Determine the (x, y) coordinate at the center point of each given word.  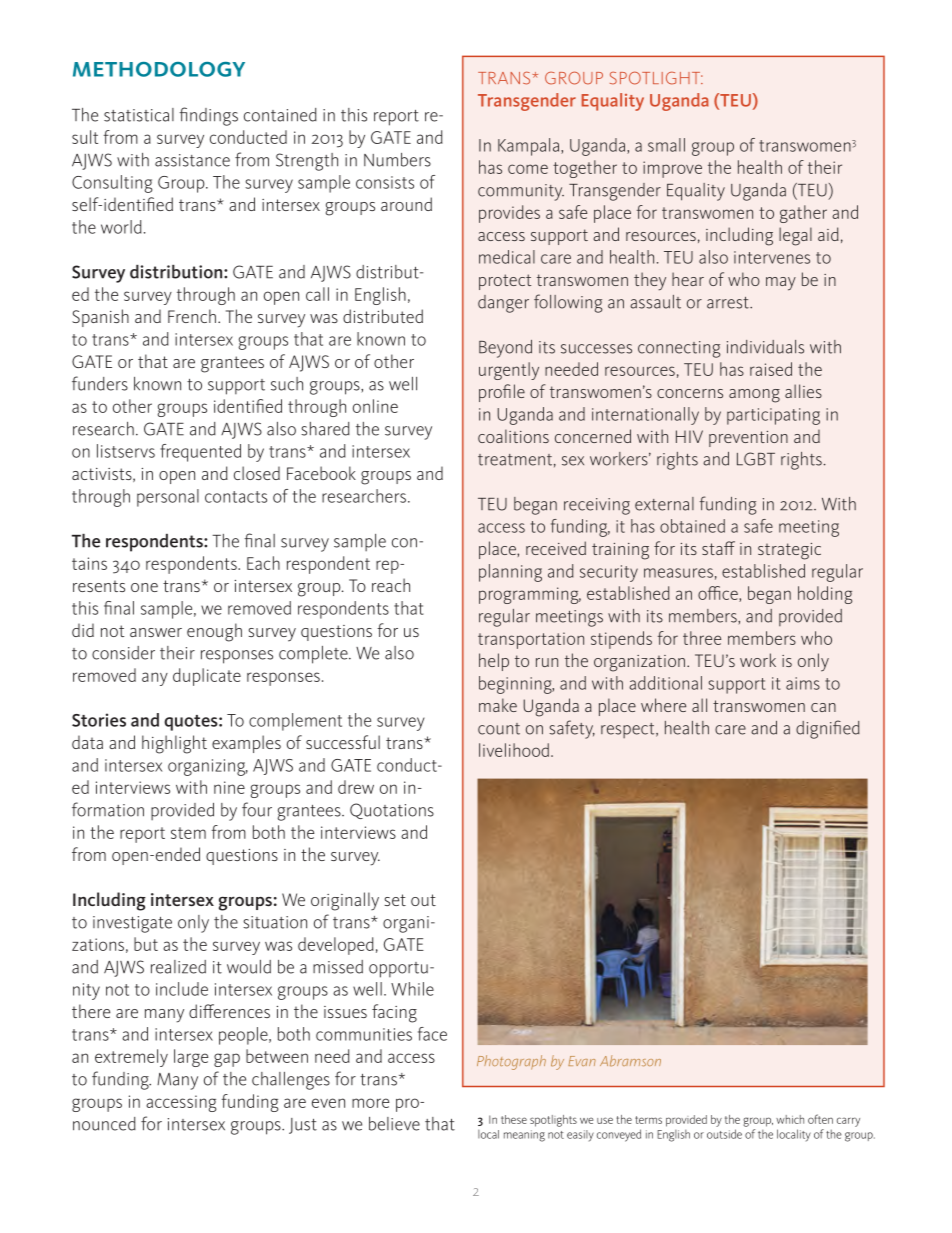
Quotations (392, 811)
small (666, 145)
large (191, 1058)
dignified (828, 729)
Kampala (530, 147)
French (192, 316)
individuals (765, 347)
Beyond (505, 349)
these (514, 1119)
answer (156, 632)
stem (188, 833)
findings (208, 116)
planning (510, 573)
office (719, 594)
